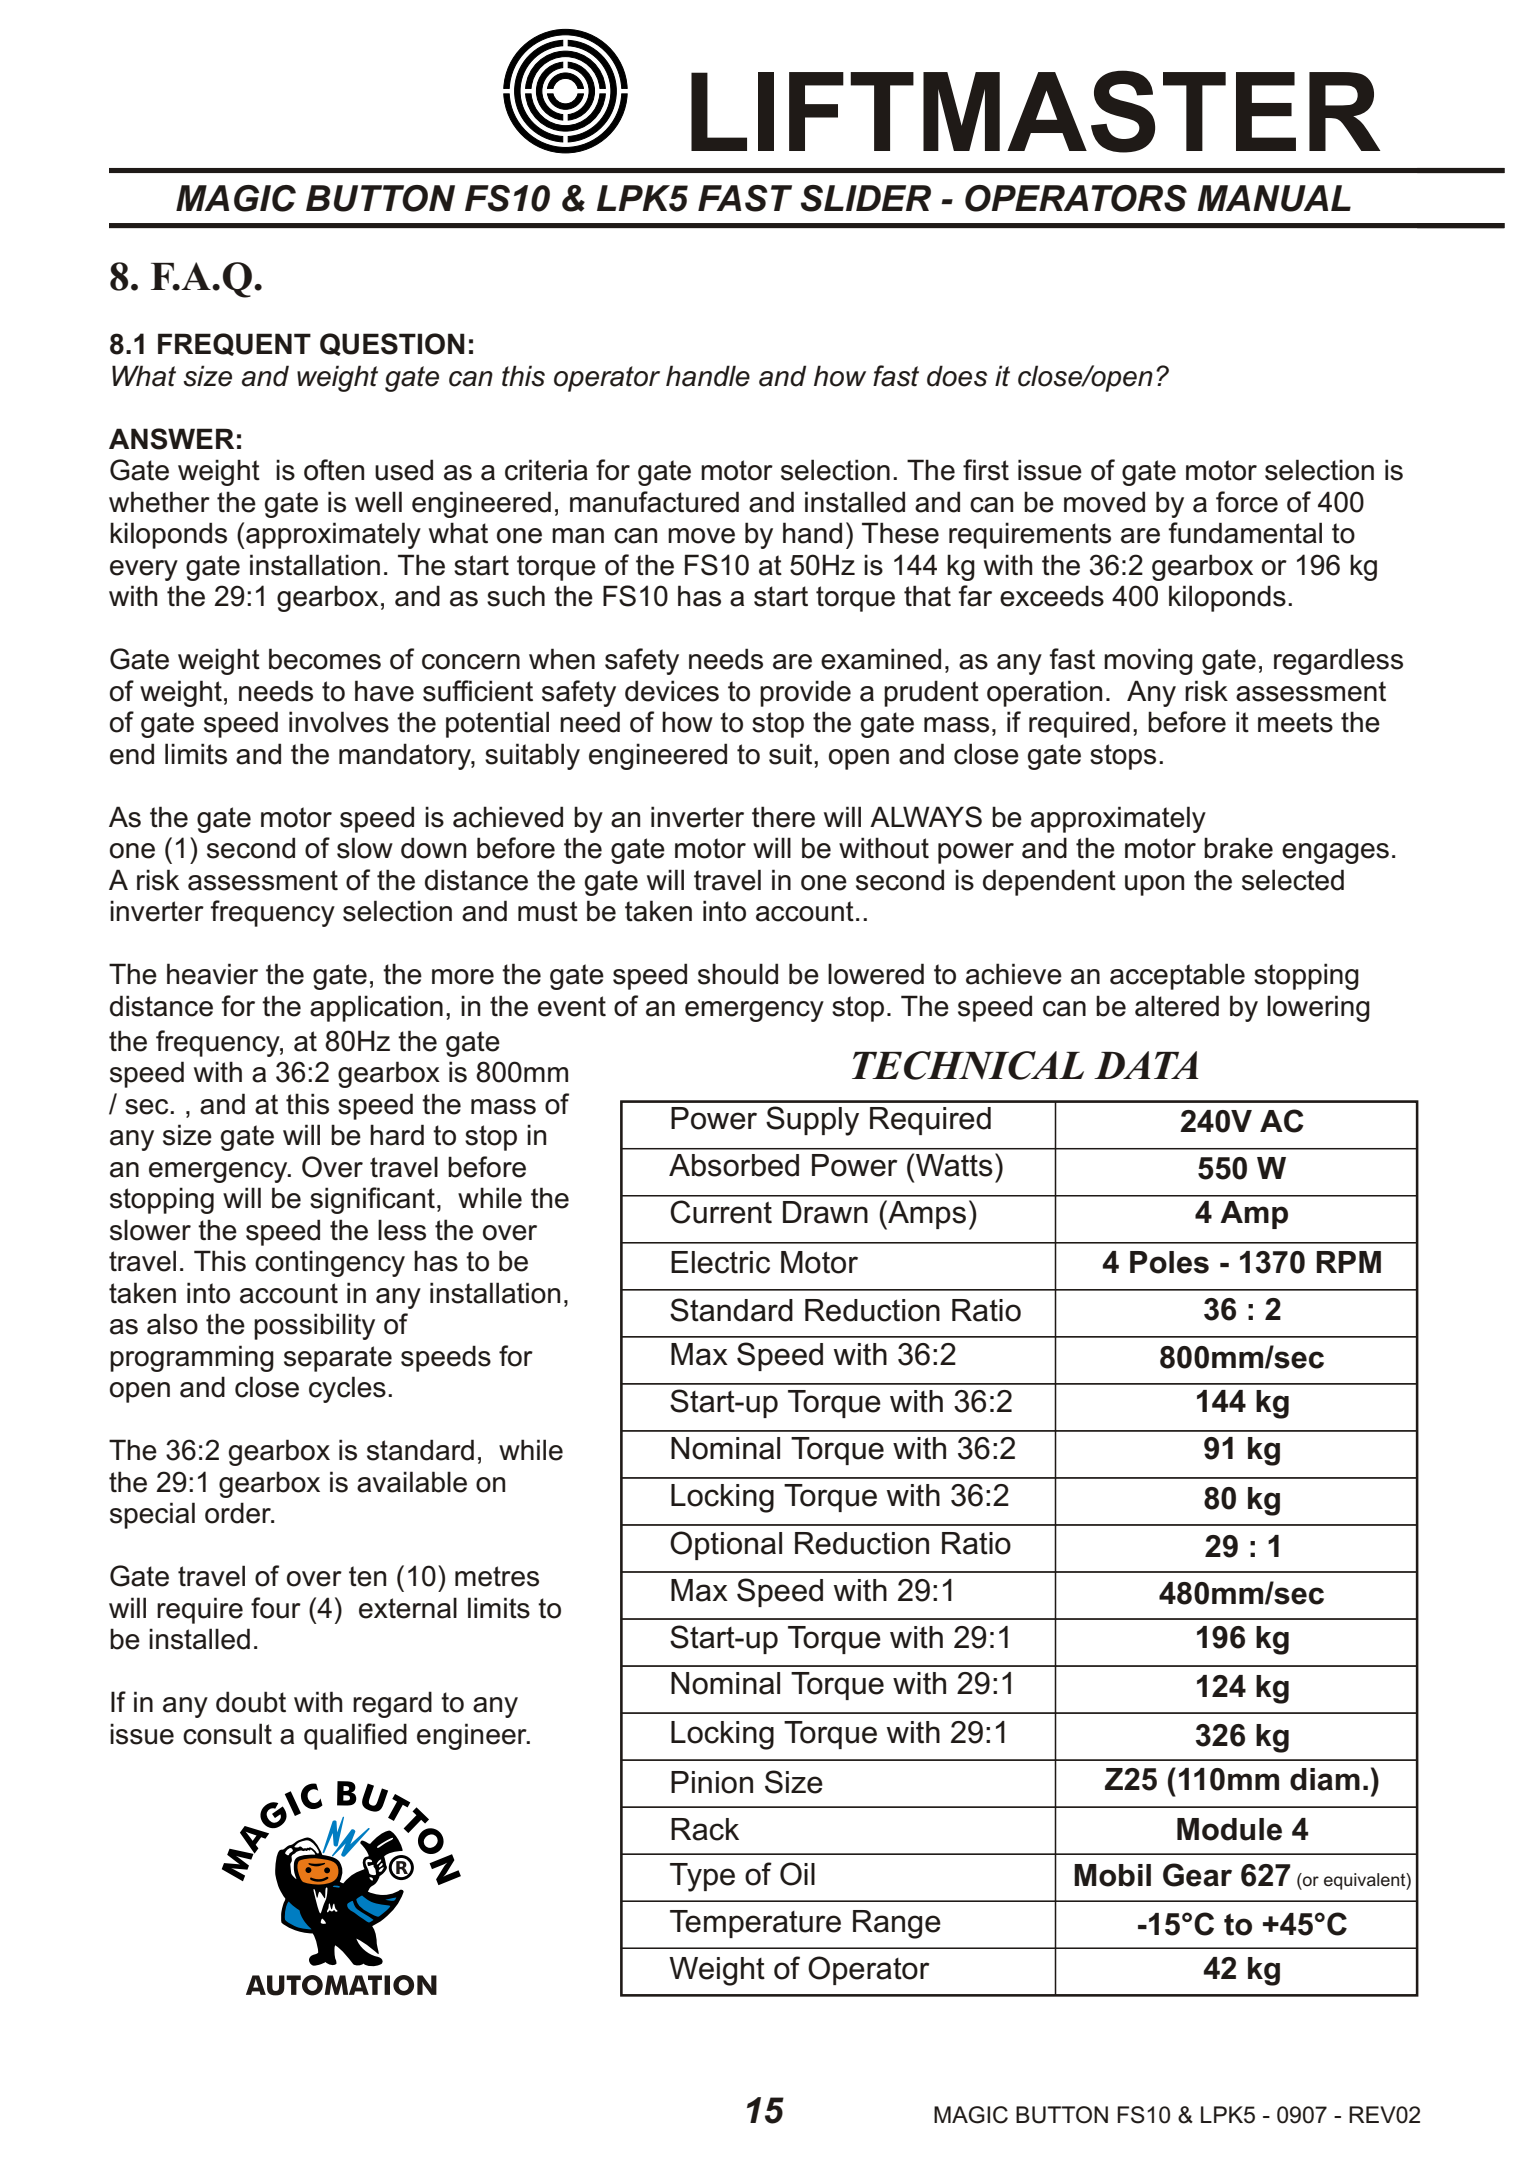 The image size is (1528, 2159). Describe the element at coordinates (866, 198) in the screenshot. I see `SLIDER` at that location.
